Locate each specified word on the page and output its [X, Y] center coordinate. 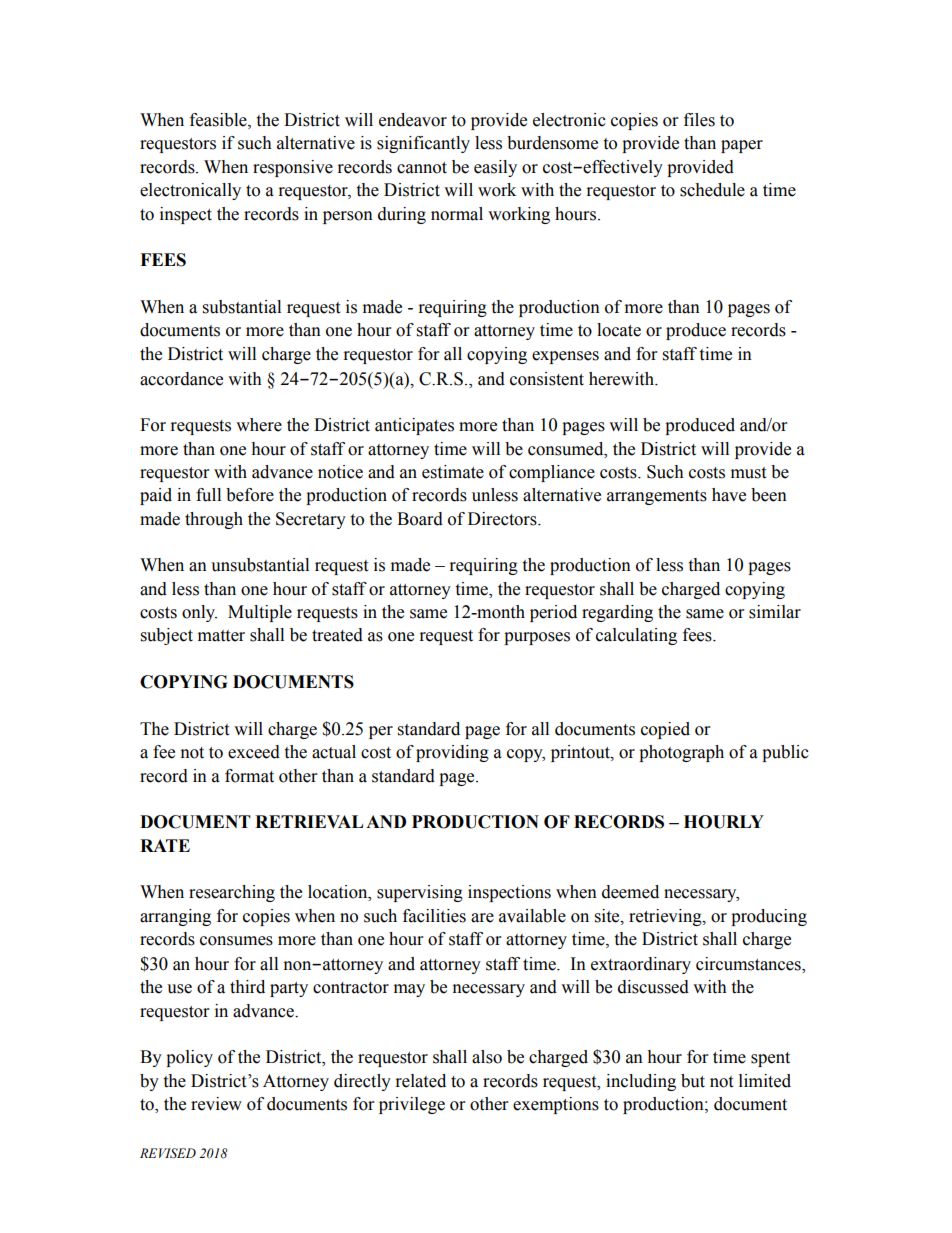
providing [452, 753]
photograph [681, 753]
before [250, 495]
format [249, 776]
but [693, 1081]
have [729, 495]
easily [495, 168]
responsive [293, 168]
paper [742, 146]
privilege [412, 1105]
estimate [453, 472]
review [216, 1104]
